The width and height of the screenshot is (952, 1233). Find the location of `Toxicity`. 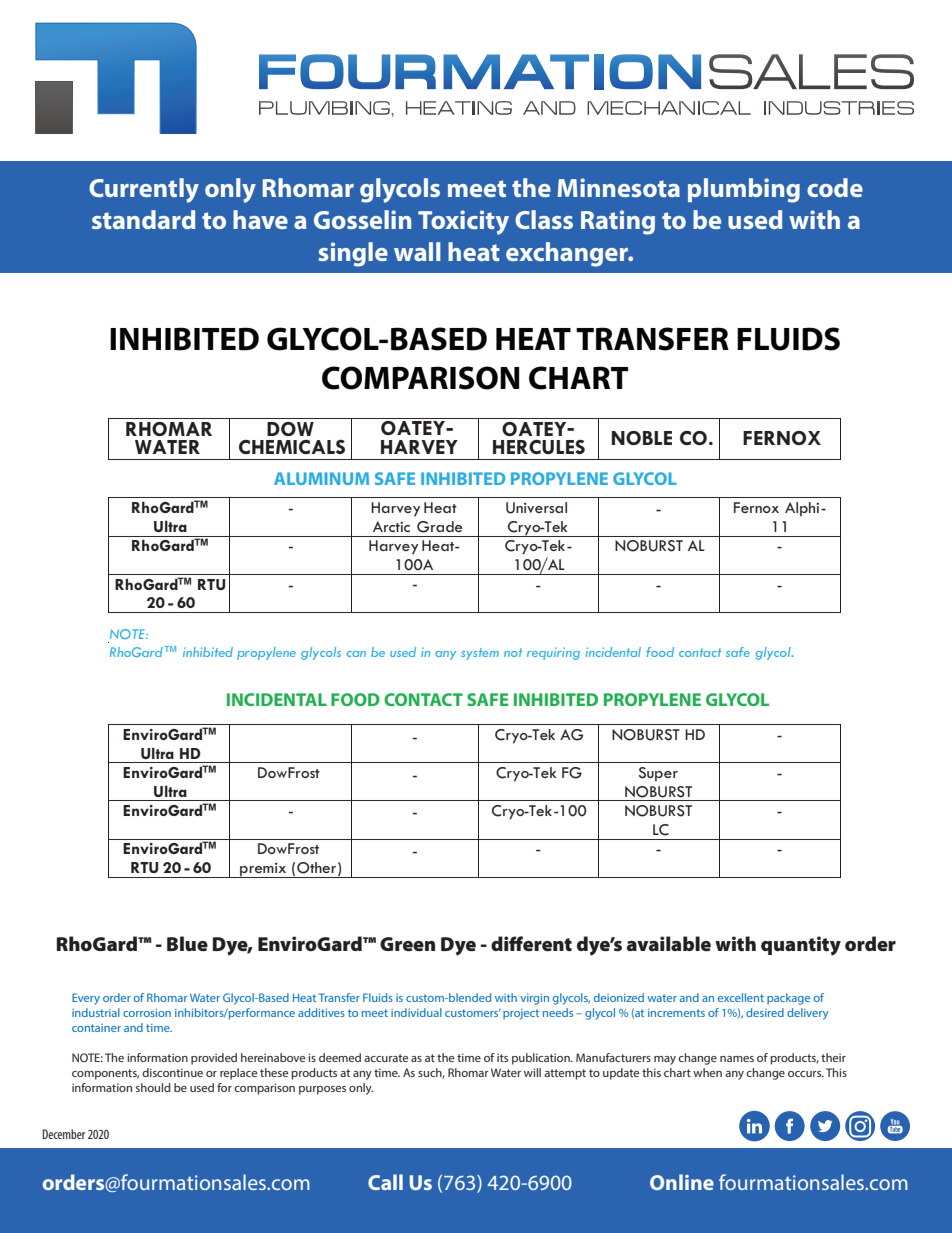

Toxicity is located at coordinates (463, 222).
